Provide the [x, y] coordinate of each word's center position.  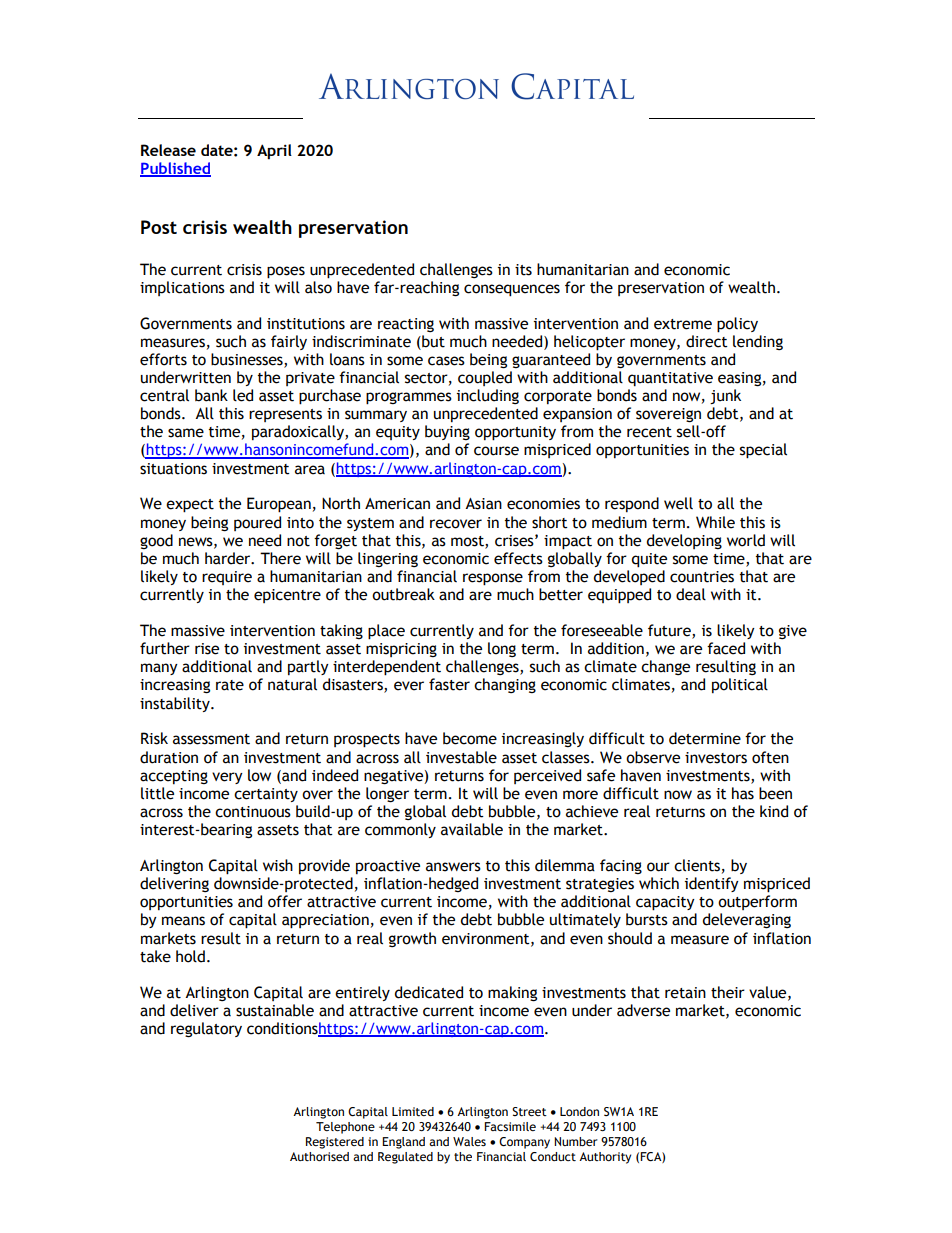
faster [449, 684]
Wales [469, 1141]
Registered [335, 1143]
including [488, 396]
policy [737, 325]
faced [726, 648]
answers [453, 867]
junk [725, 396]
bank [211, 395]
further [165, 648]
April [274, 152]
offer [285, 901]
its [523, 270]
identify [712, 884]
